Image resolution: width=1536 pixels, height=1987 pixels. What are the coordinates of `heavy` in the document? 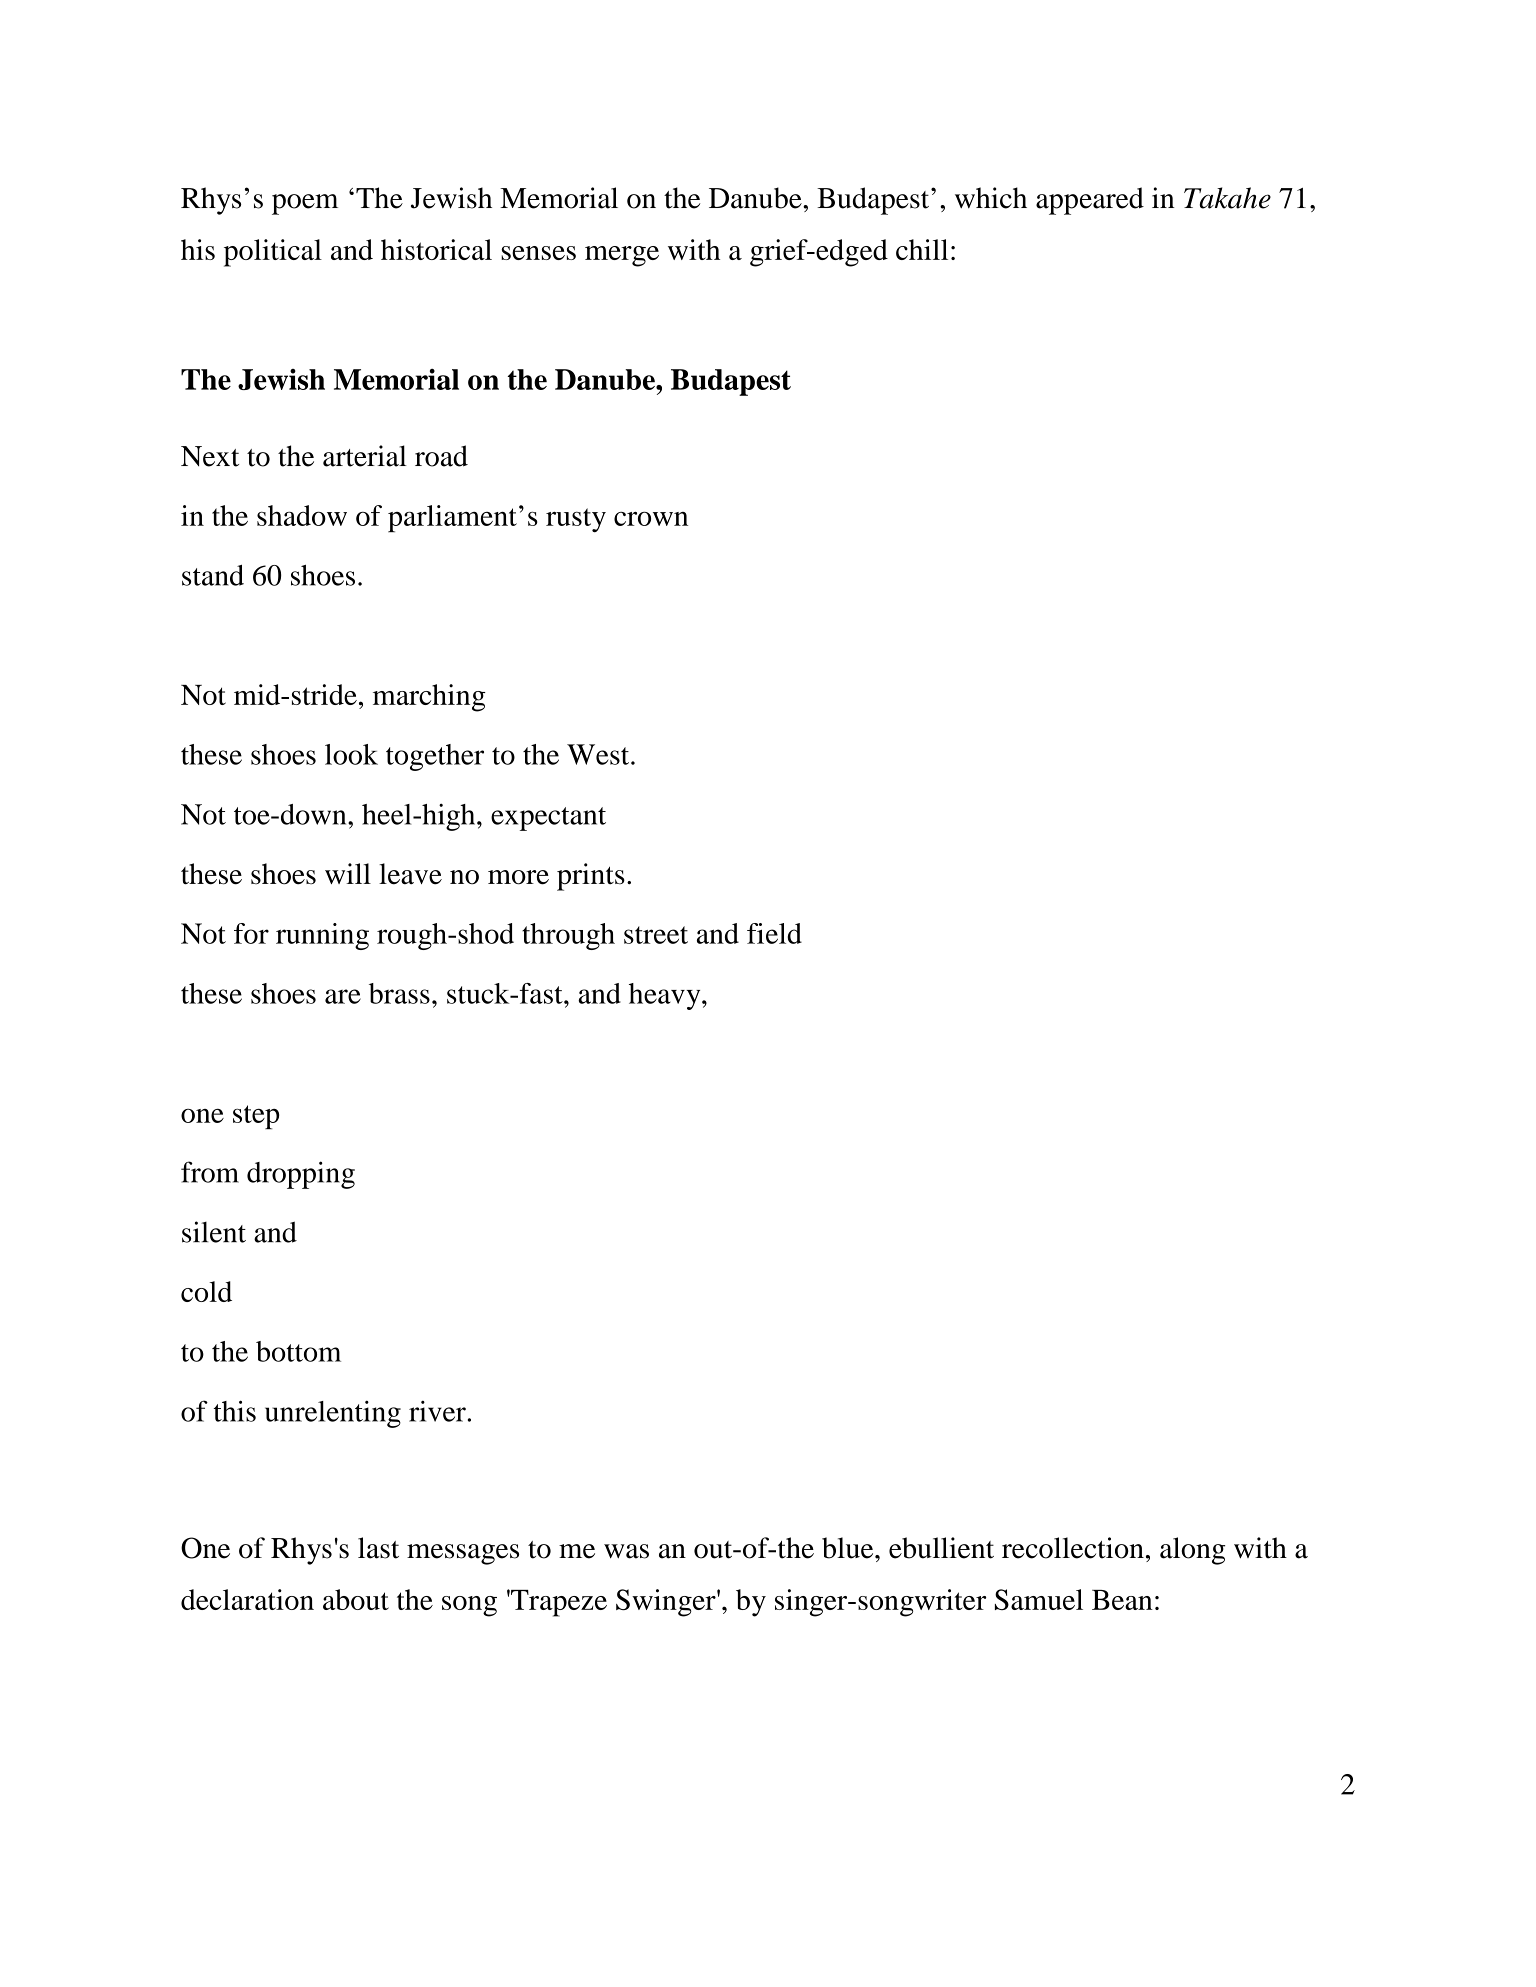 It's located at (666, 996).
